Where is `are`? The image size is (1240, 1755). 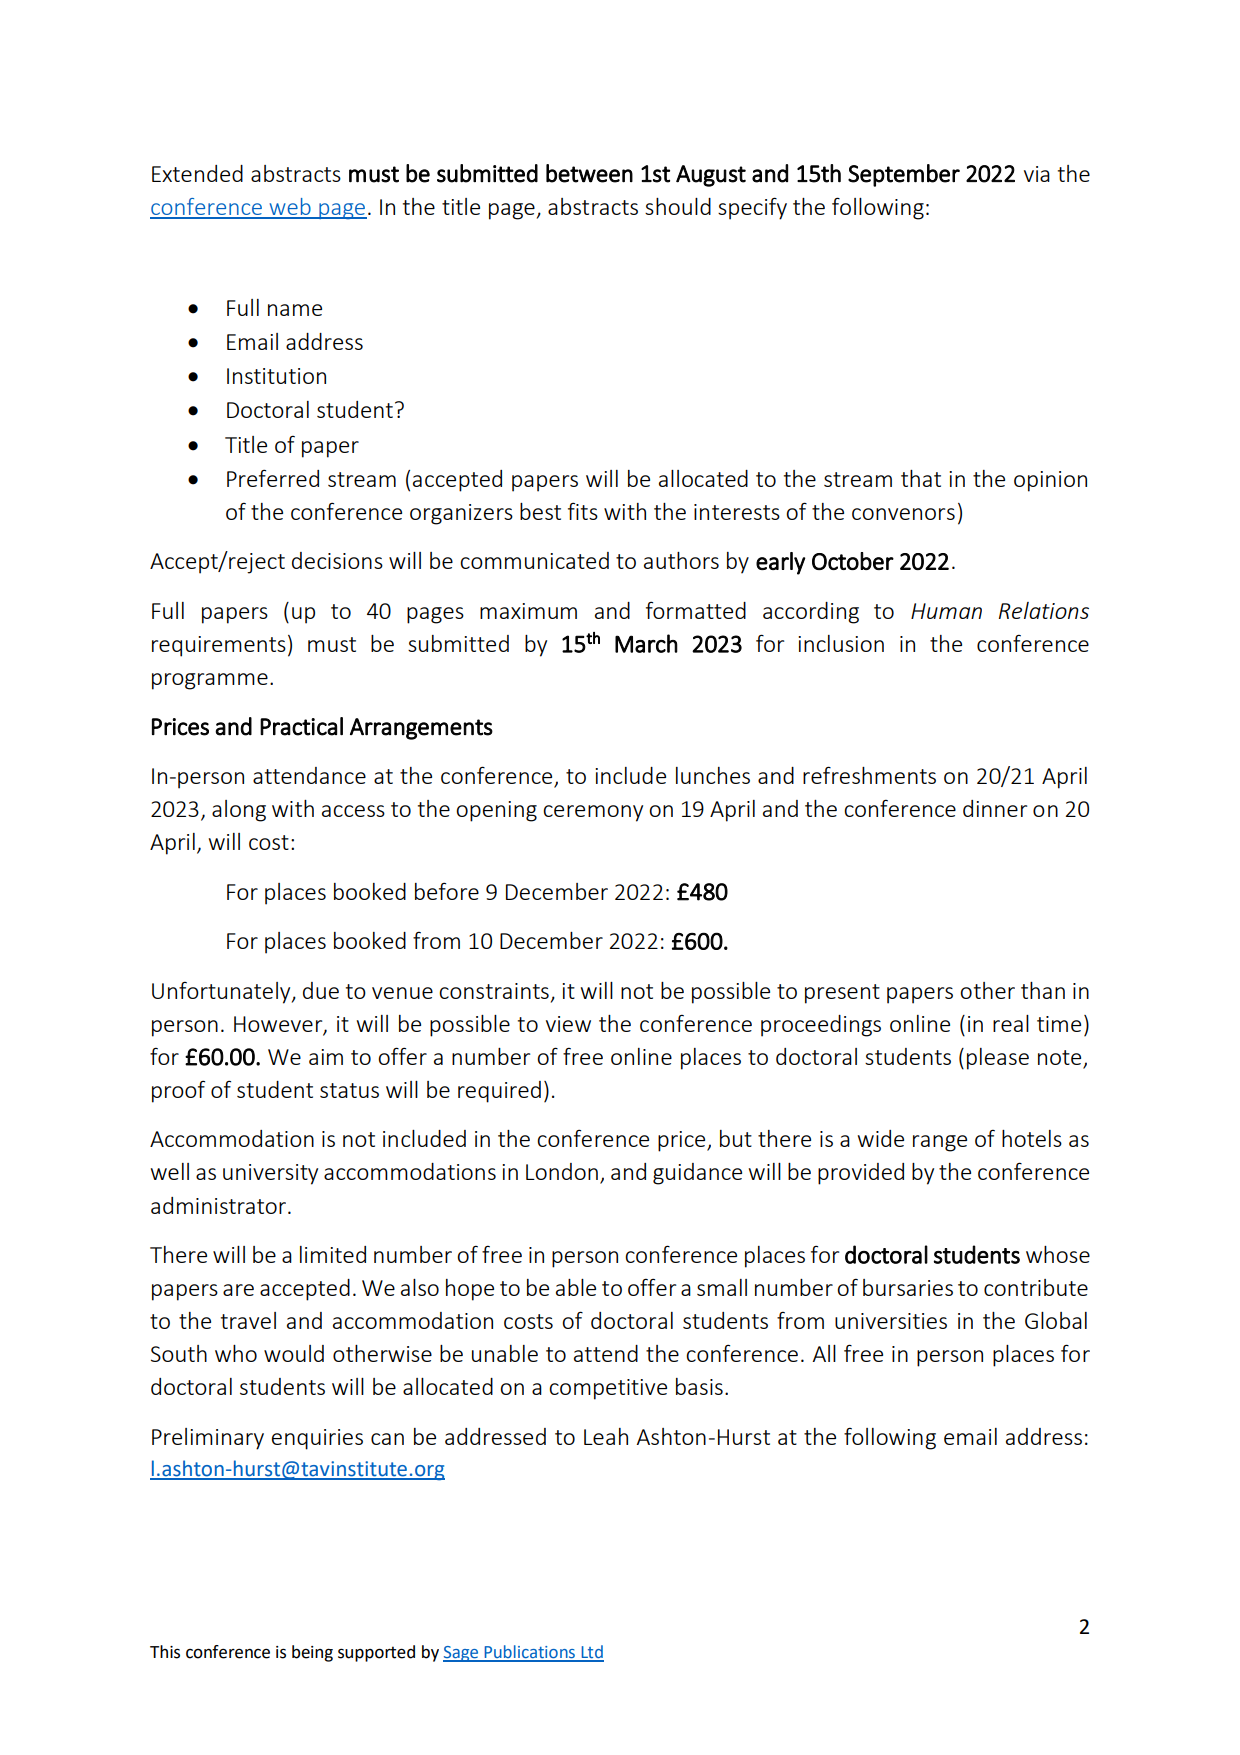 are is located at coordinates (238, 1290).
